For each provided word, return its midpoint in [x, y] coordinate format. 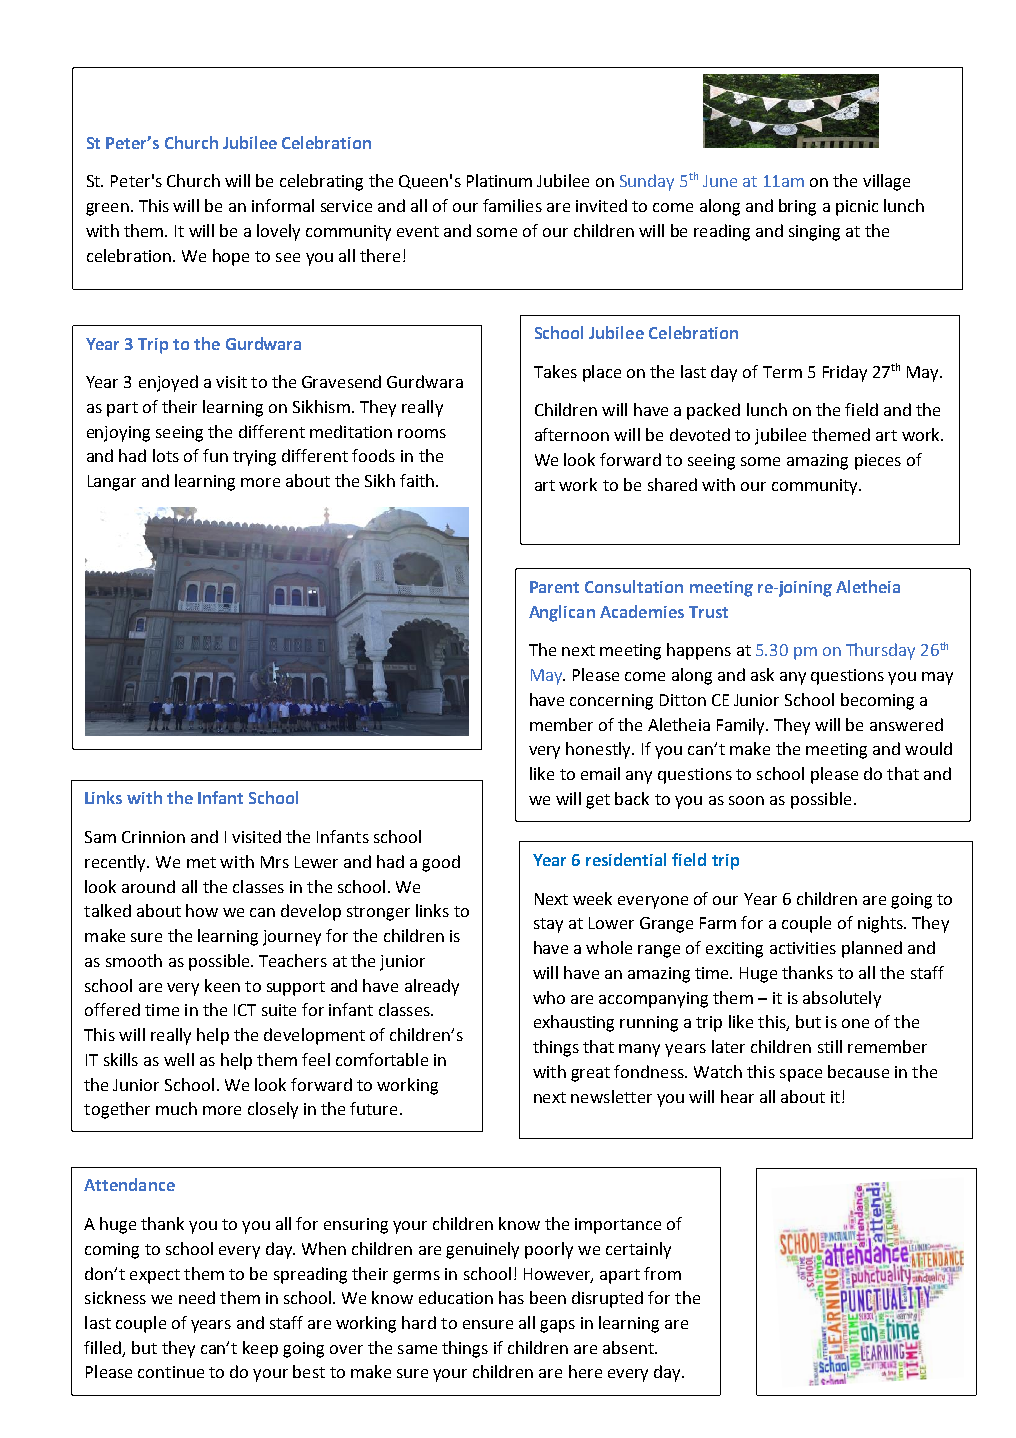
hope [231, 257]
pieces [878, 462]
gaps [557, 1326]
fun [215, 455]
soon [746, 800]
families [512, 205]
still [830, 1046]
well [179, 1059]
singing [814, 233]
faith [417, 480]
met [201, 862]
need [197, 1297]
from [662, 1273]
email [600, 773]
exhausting [574, 1023]
